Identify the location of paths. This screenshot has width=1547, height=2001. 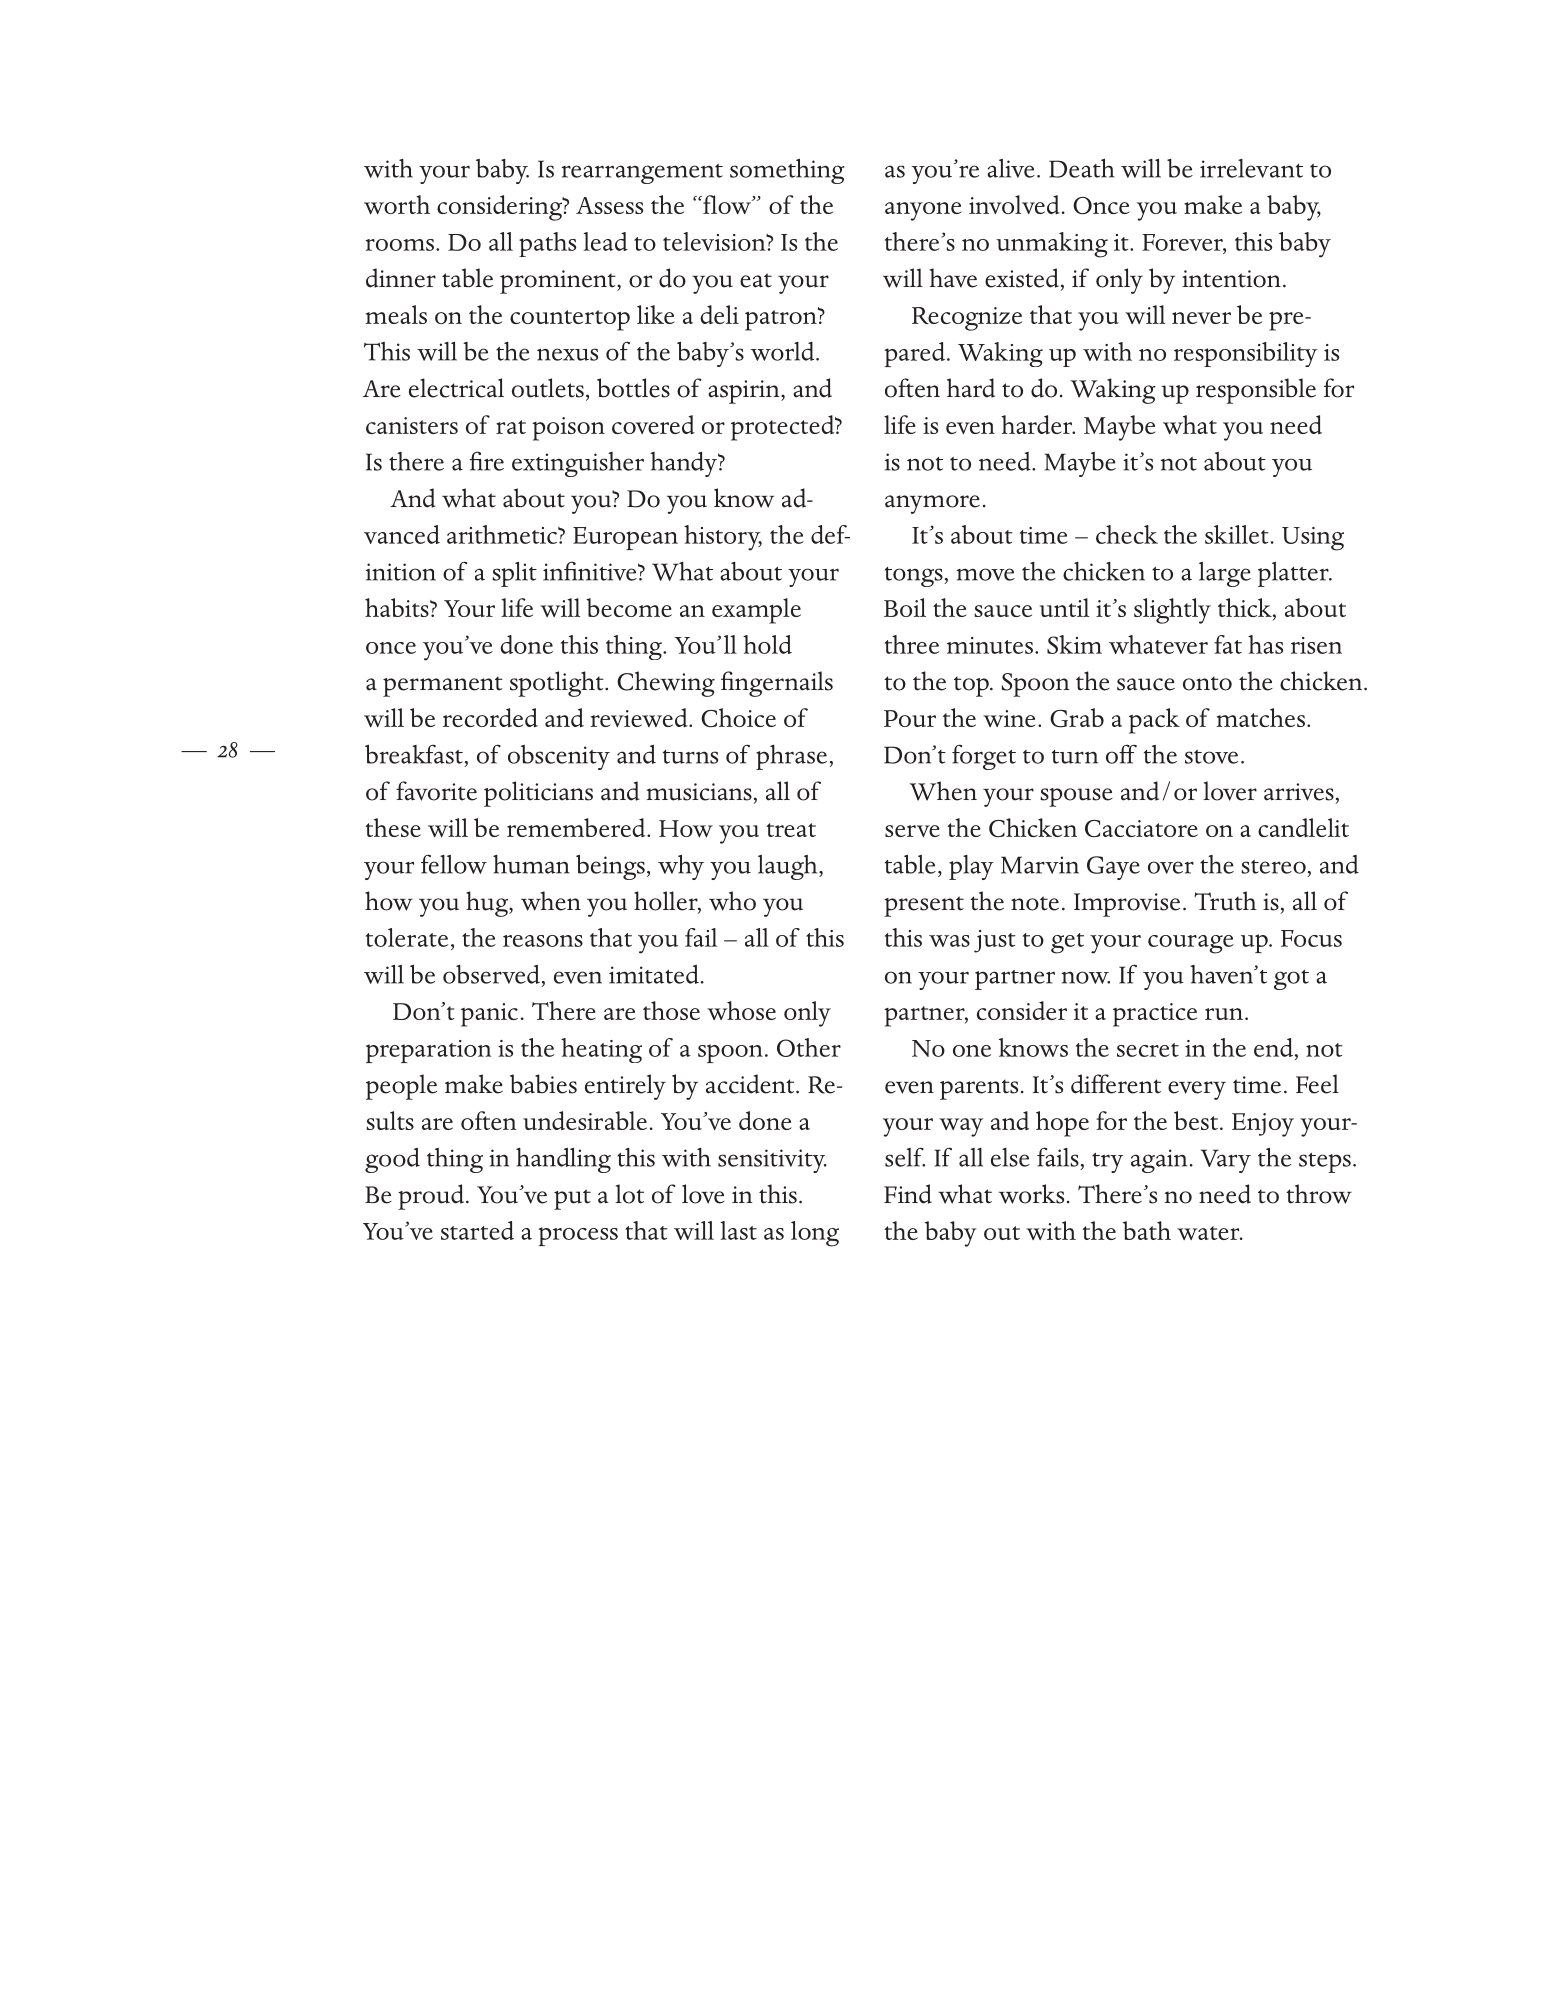
(547, 244).
